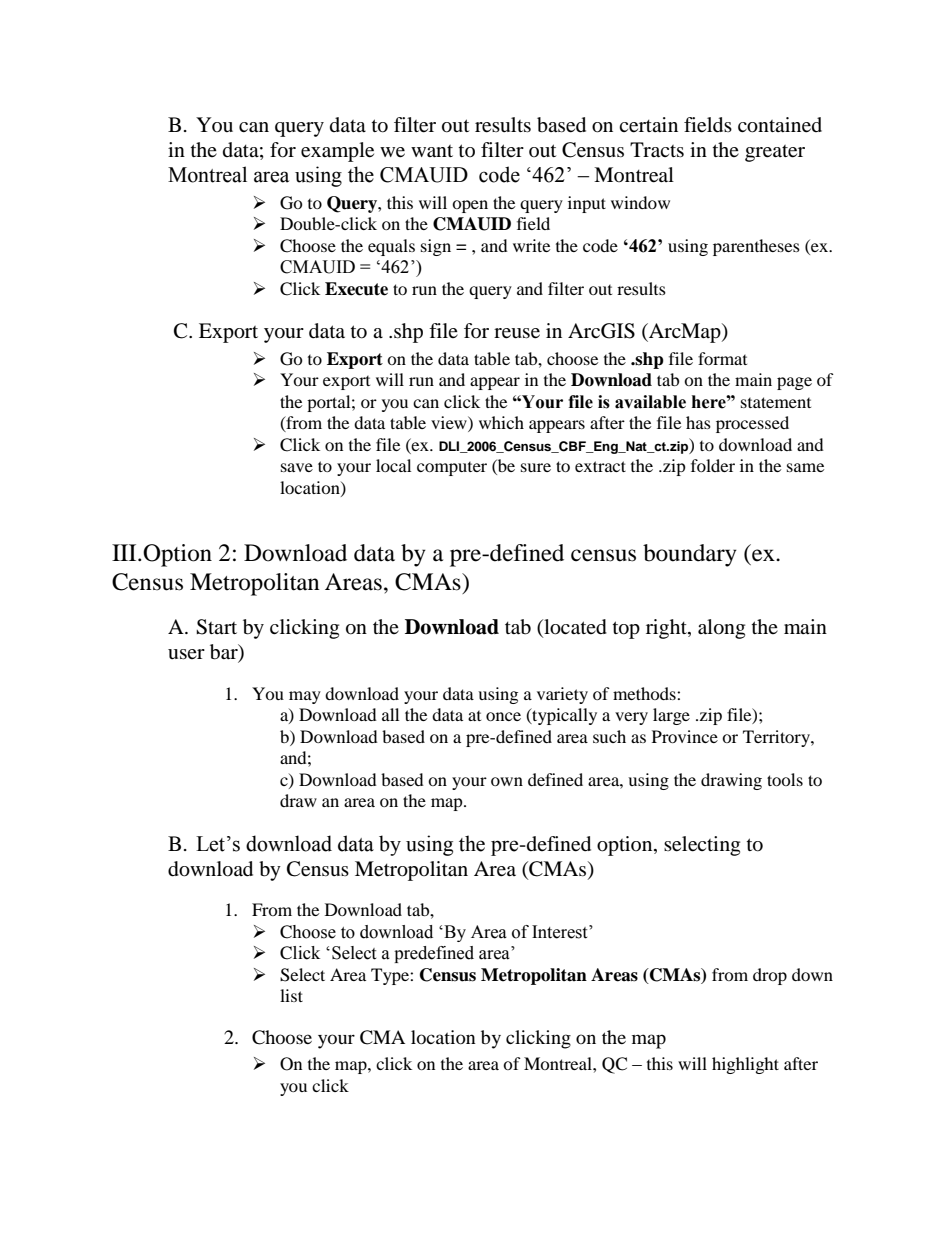  What do you see at coordinates (713, 465) in the screenshot?
I see `folder` at bounding box center [713, 465].
